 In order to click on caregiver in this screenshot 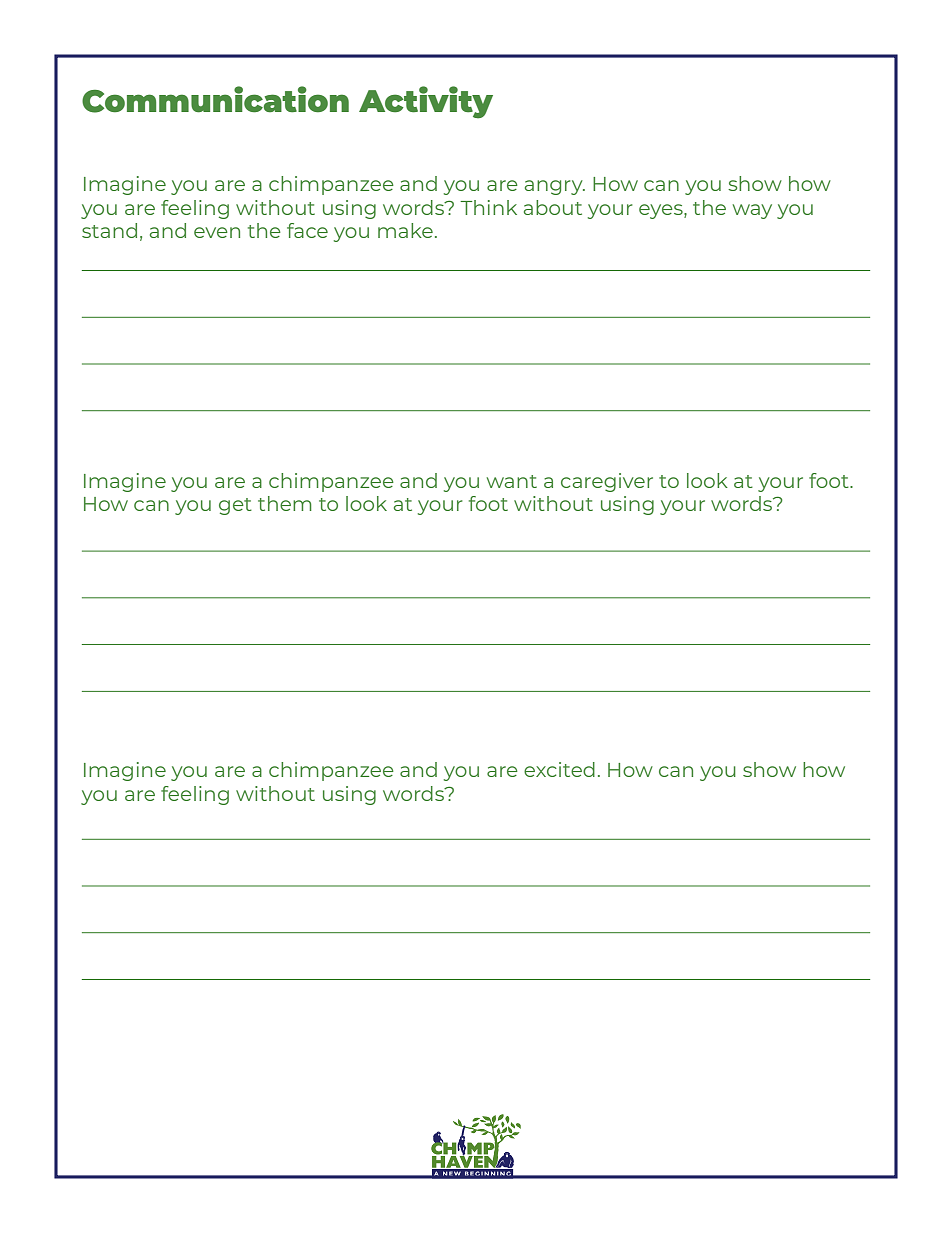, I will do `click(607, 482)`.
